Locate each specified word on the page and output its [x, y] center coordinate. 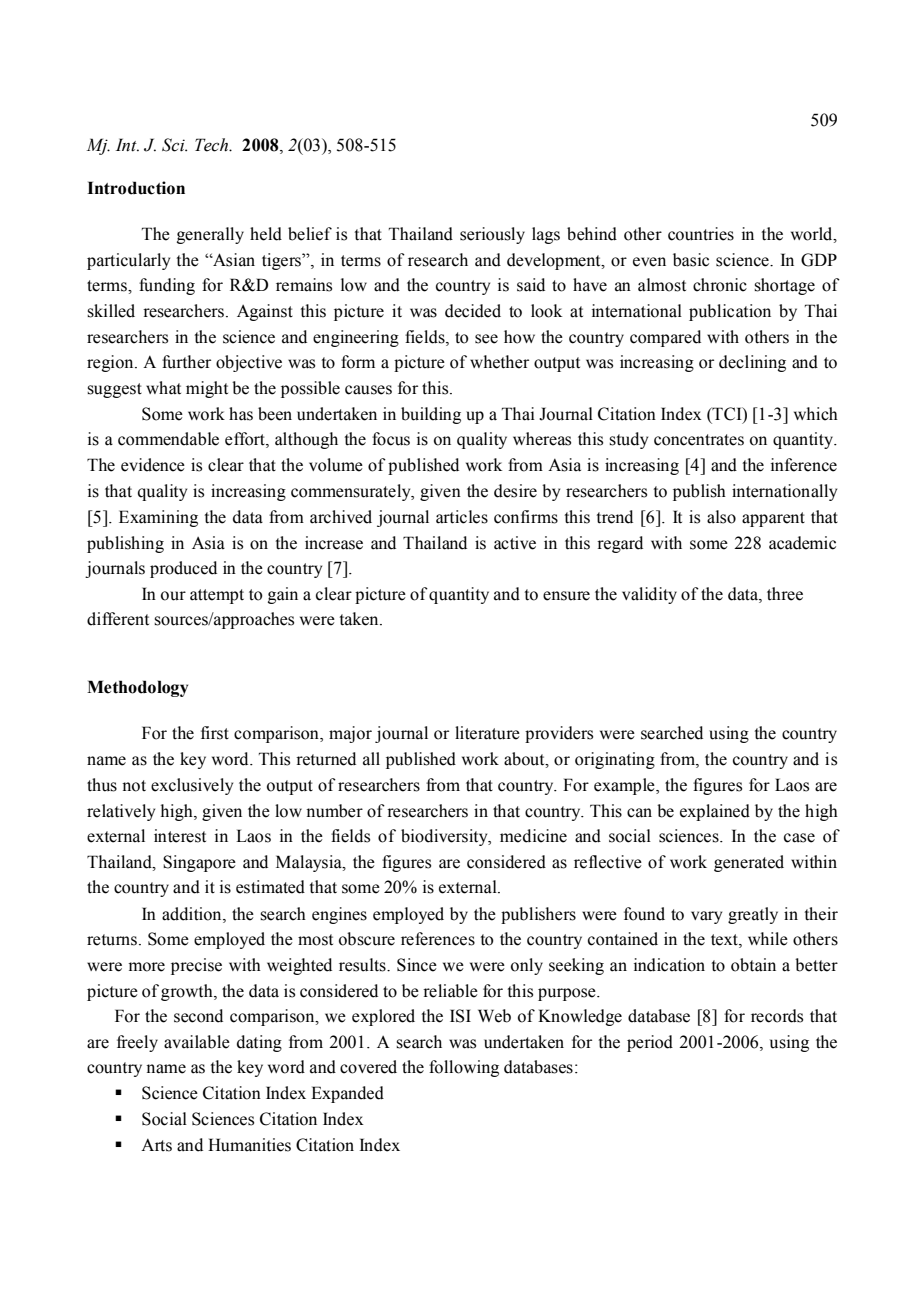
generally [210, 235]
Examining [158, 518]
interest [180, 836]
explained [715, 812]
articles [462, 517]
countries [701, 234]
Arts [156, 1145]
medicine [533, 836]
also [721, 517]
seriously [492, 235]
